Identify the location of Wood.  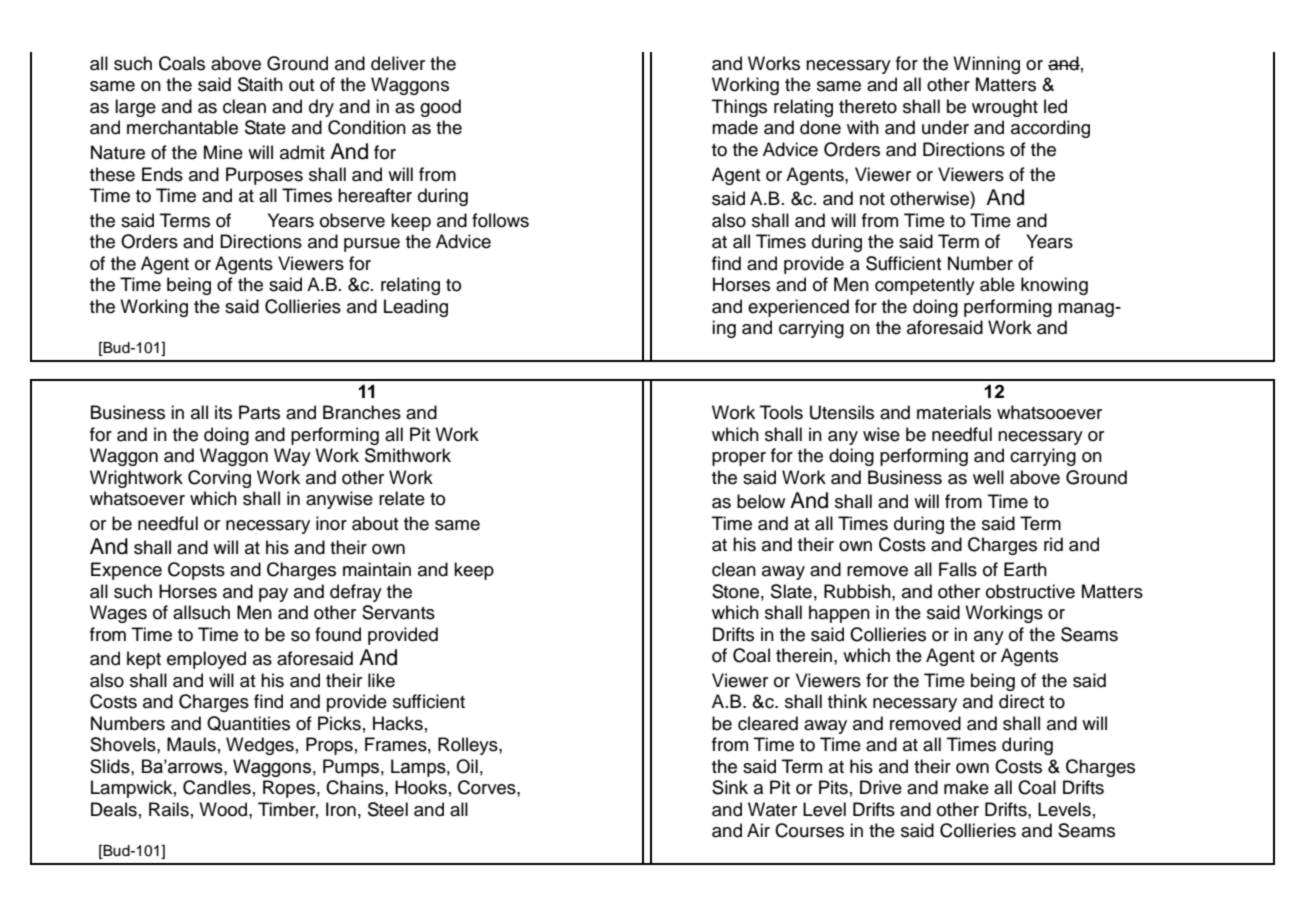
(224, 809).
